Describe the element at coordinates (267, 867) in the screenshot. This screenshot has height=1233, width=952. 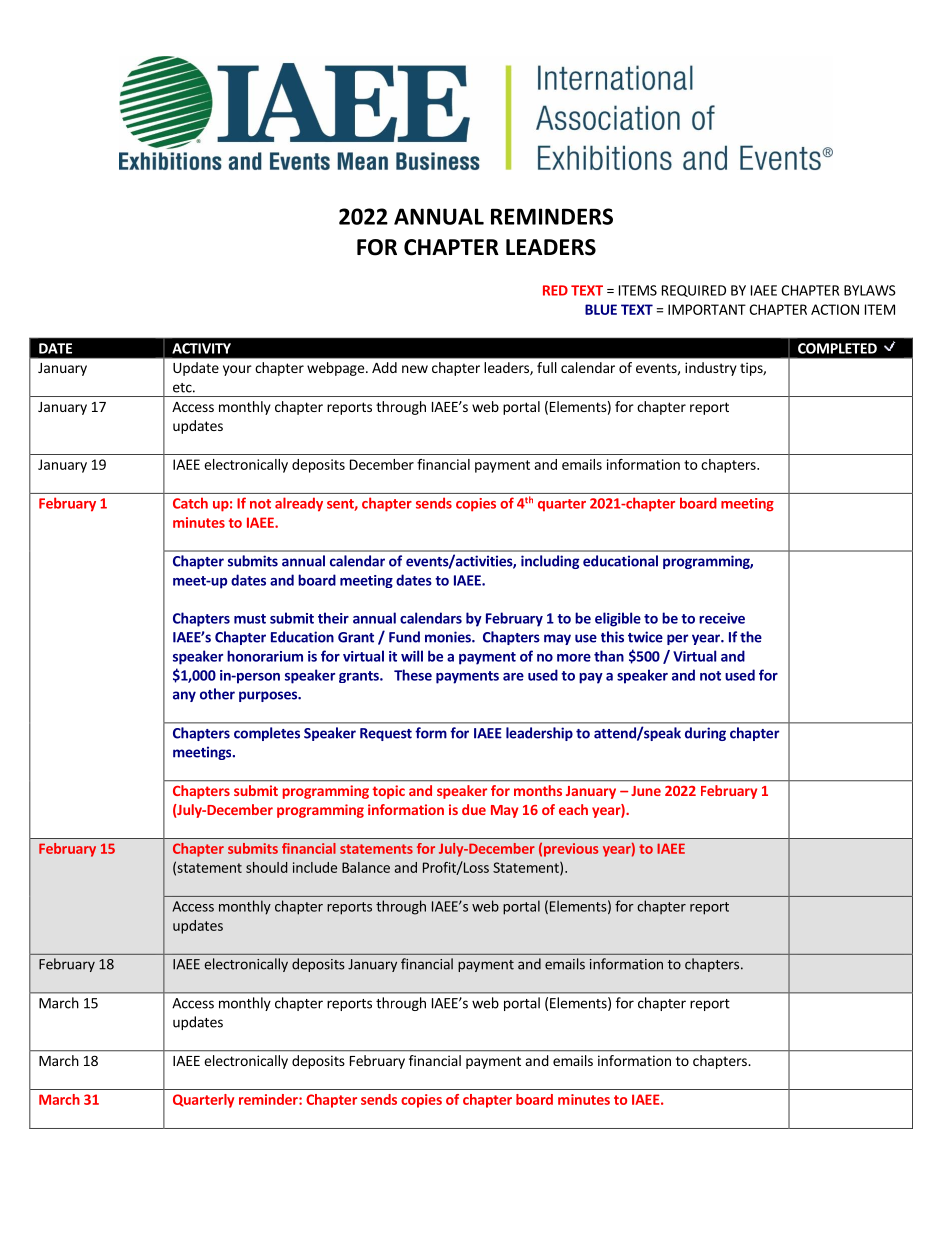
I see `should` at that location.
